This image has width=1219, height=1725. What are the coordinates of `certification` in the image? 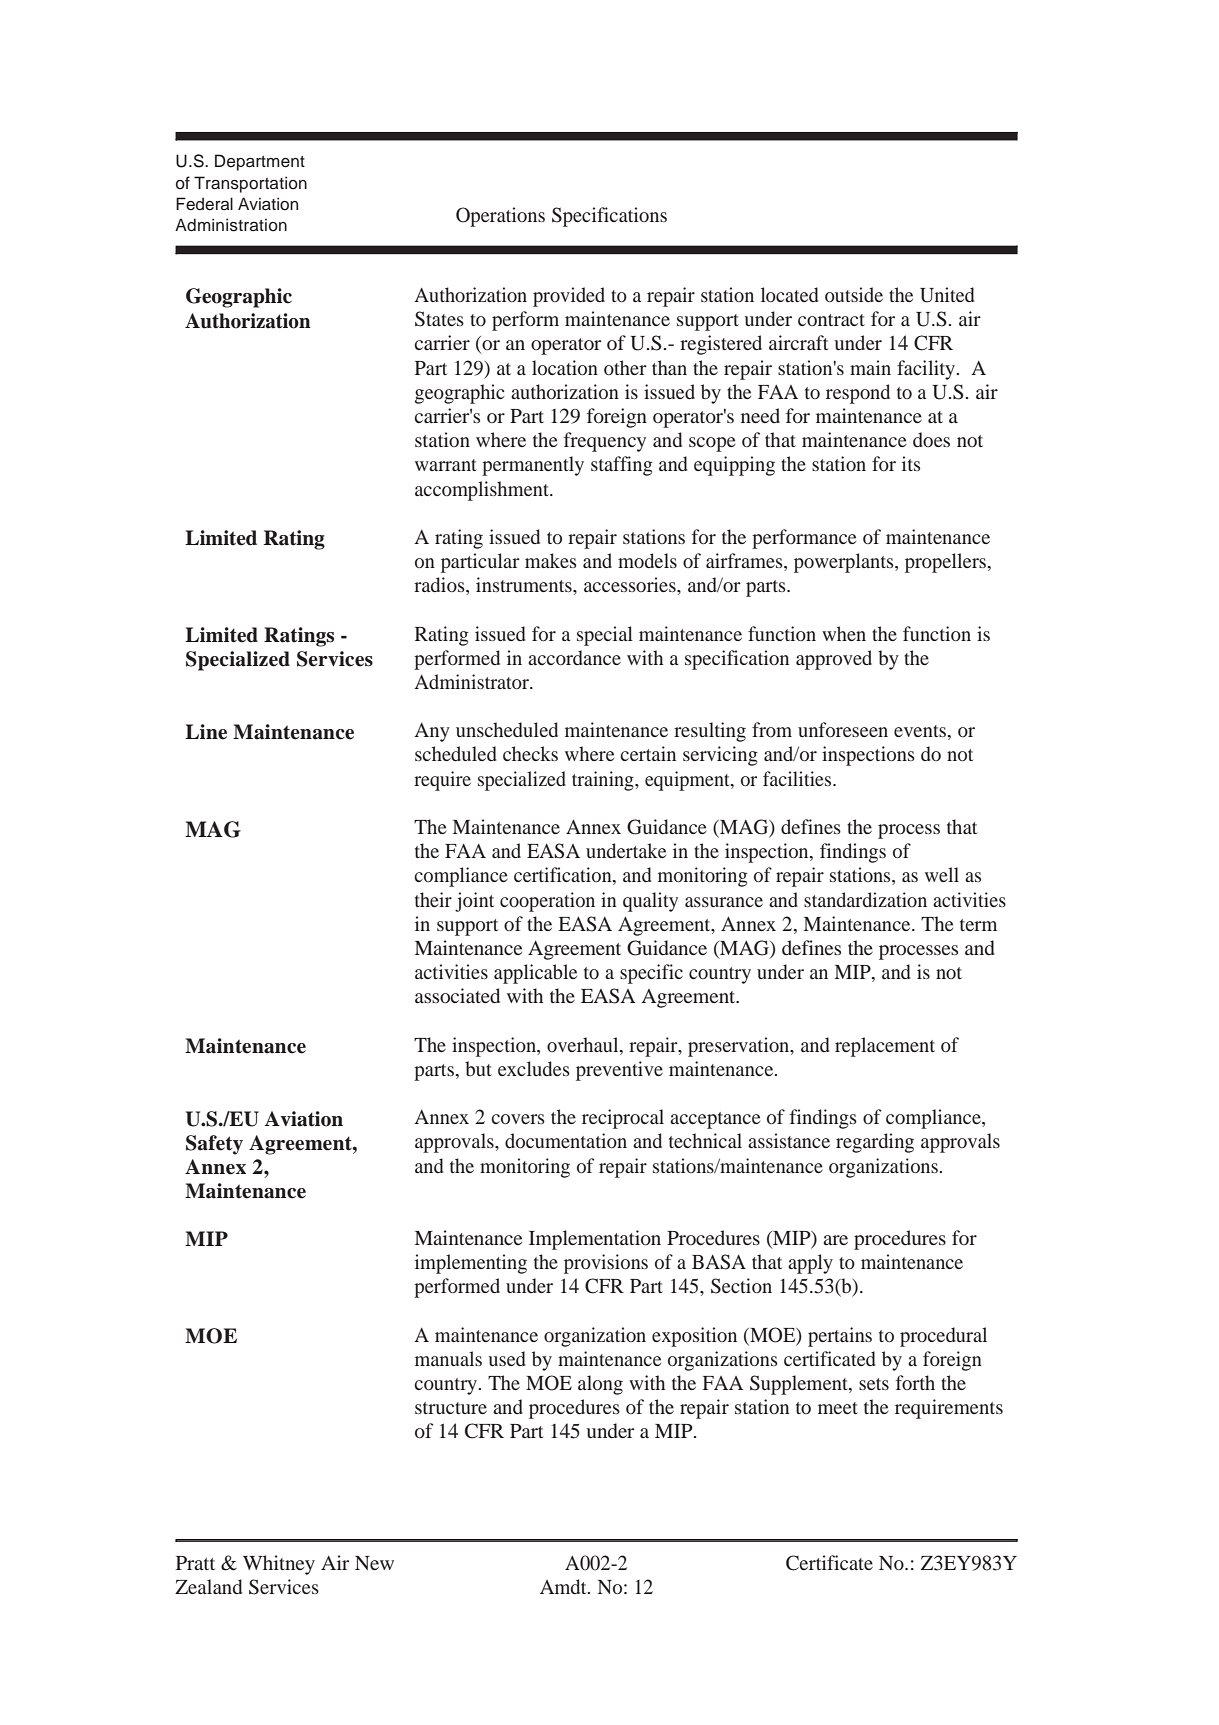 It's located at (564, 876).
